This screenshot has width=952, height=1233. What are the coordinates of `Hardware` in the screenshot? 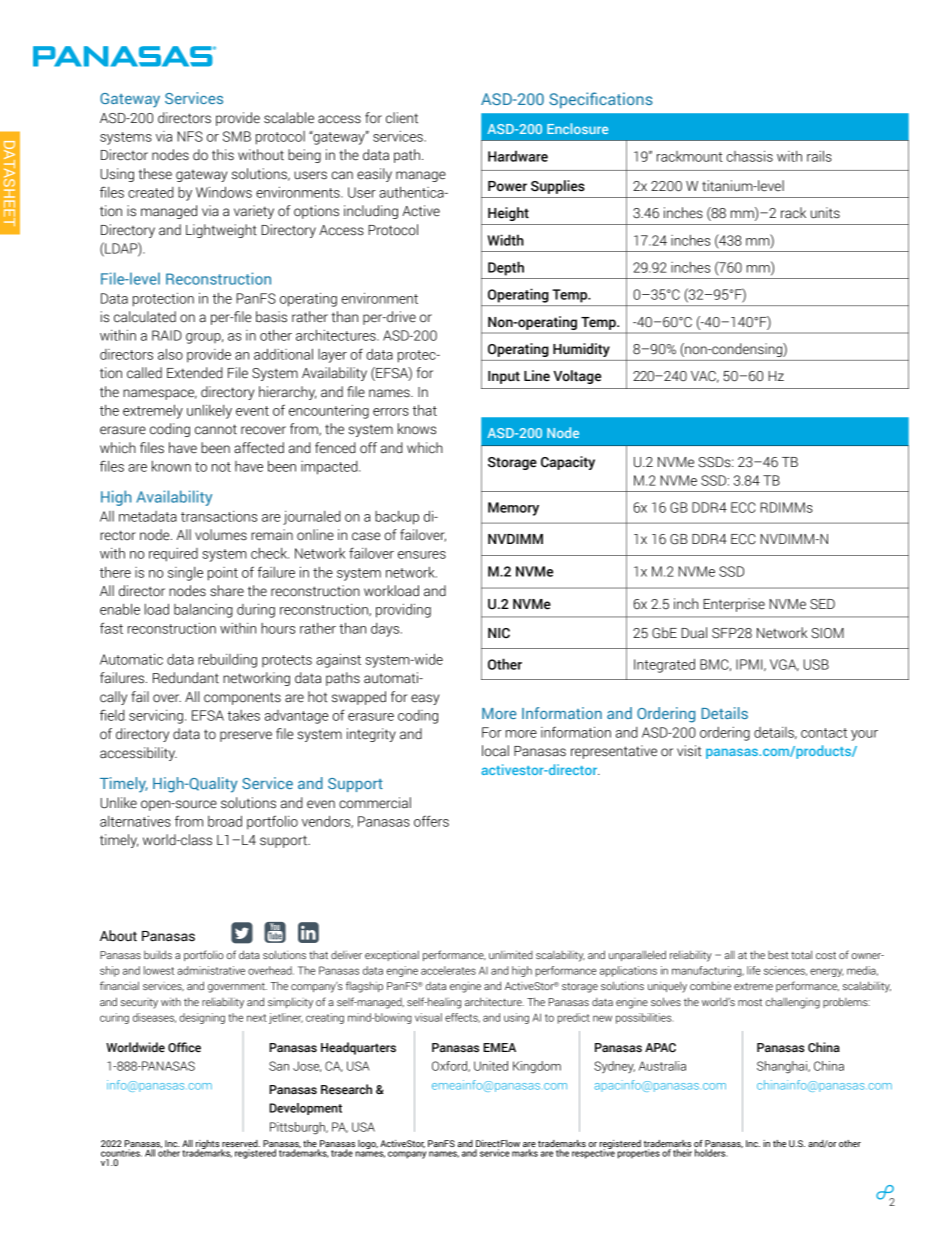 It's located at (518, 156).
